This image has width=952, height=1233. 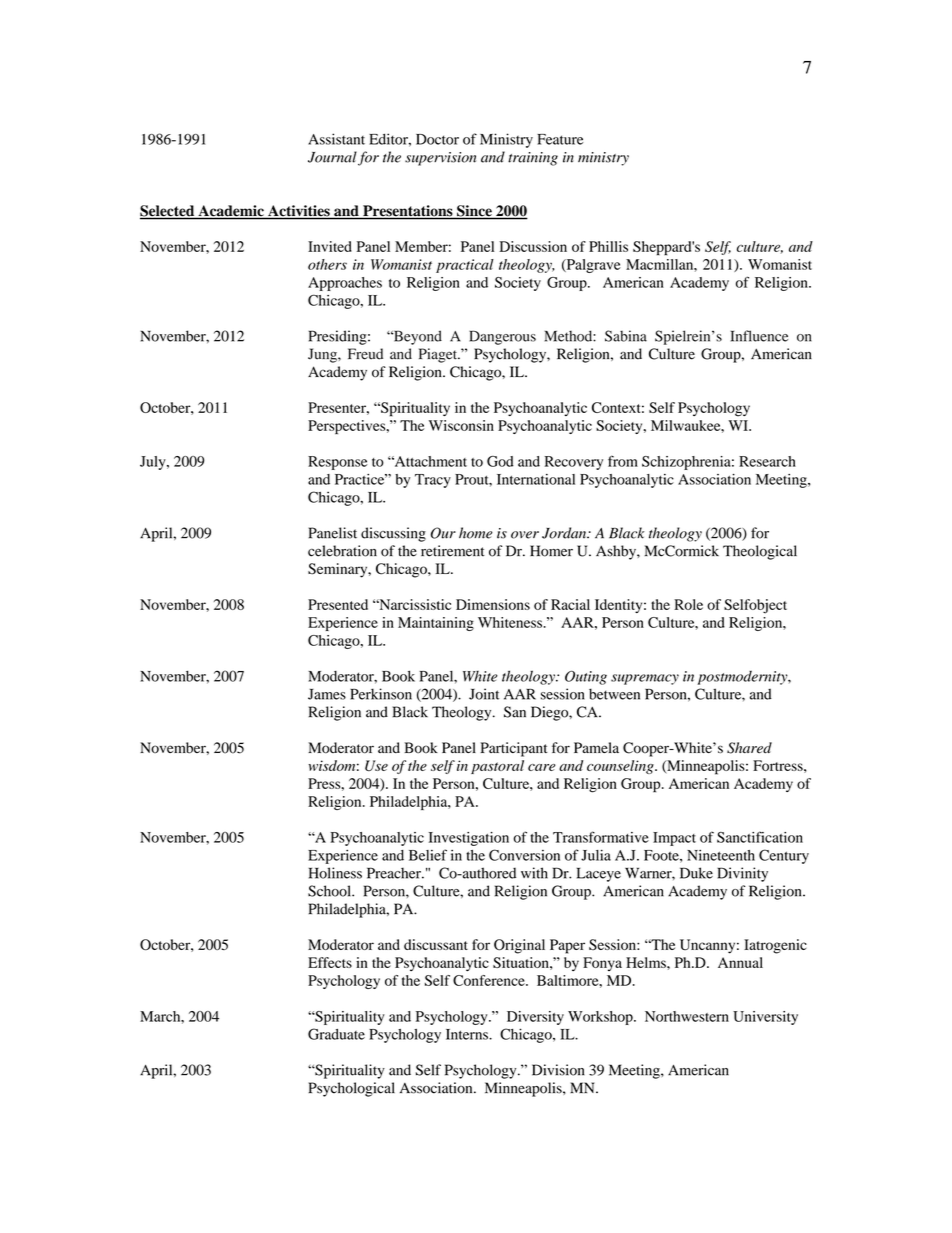 What do you see at coordinates (231, 212) in the image?
I see `Academic` at bounding box center [231, 212].
